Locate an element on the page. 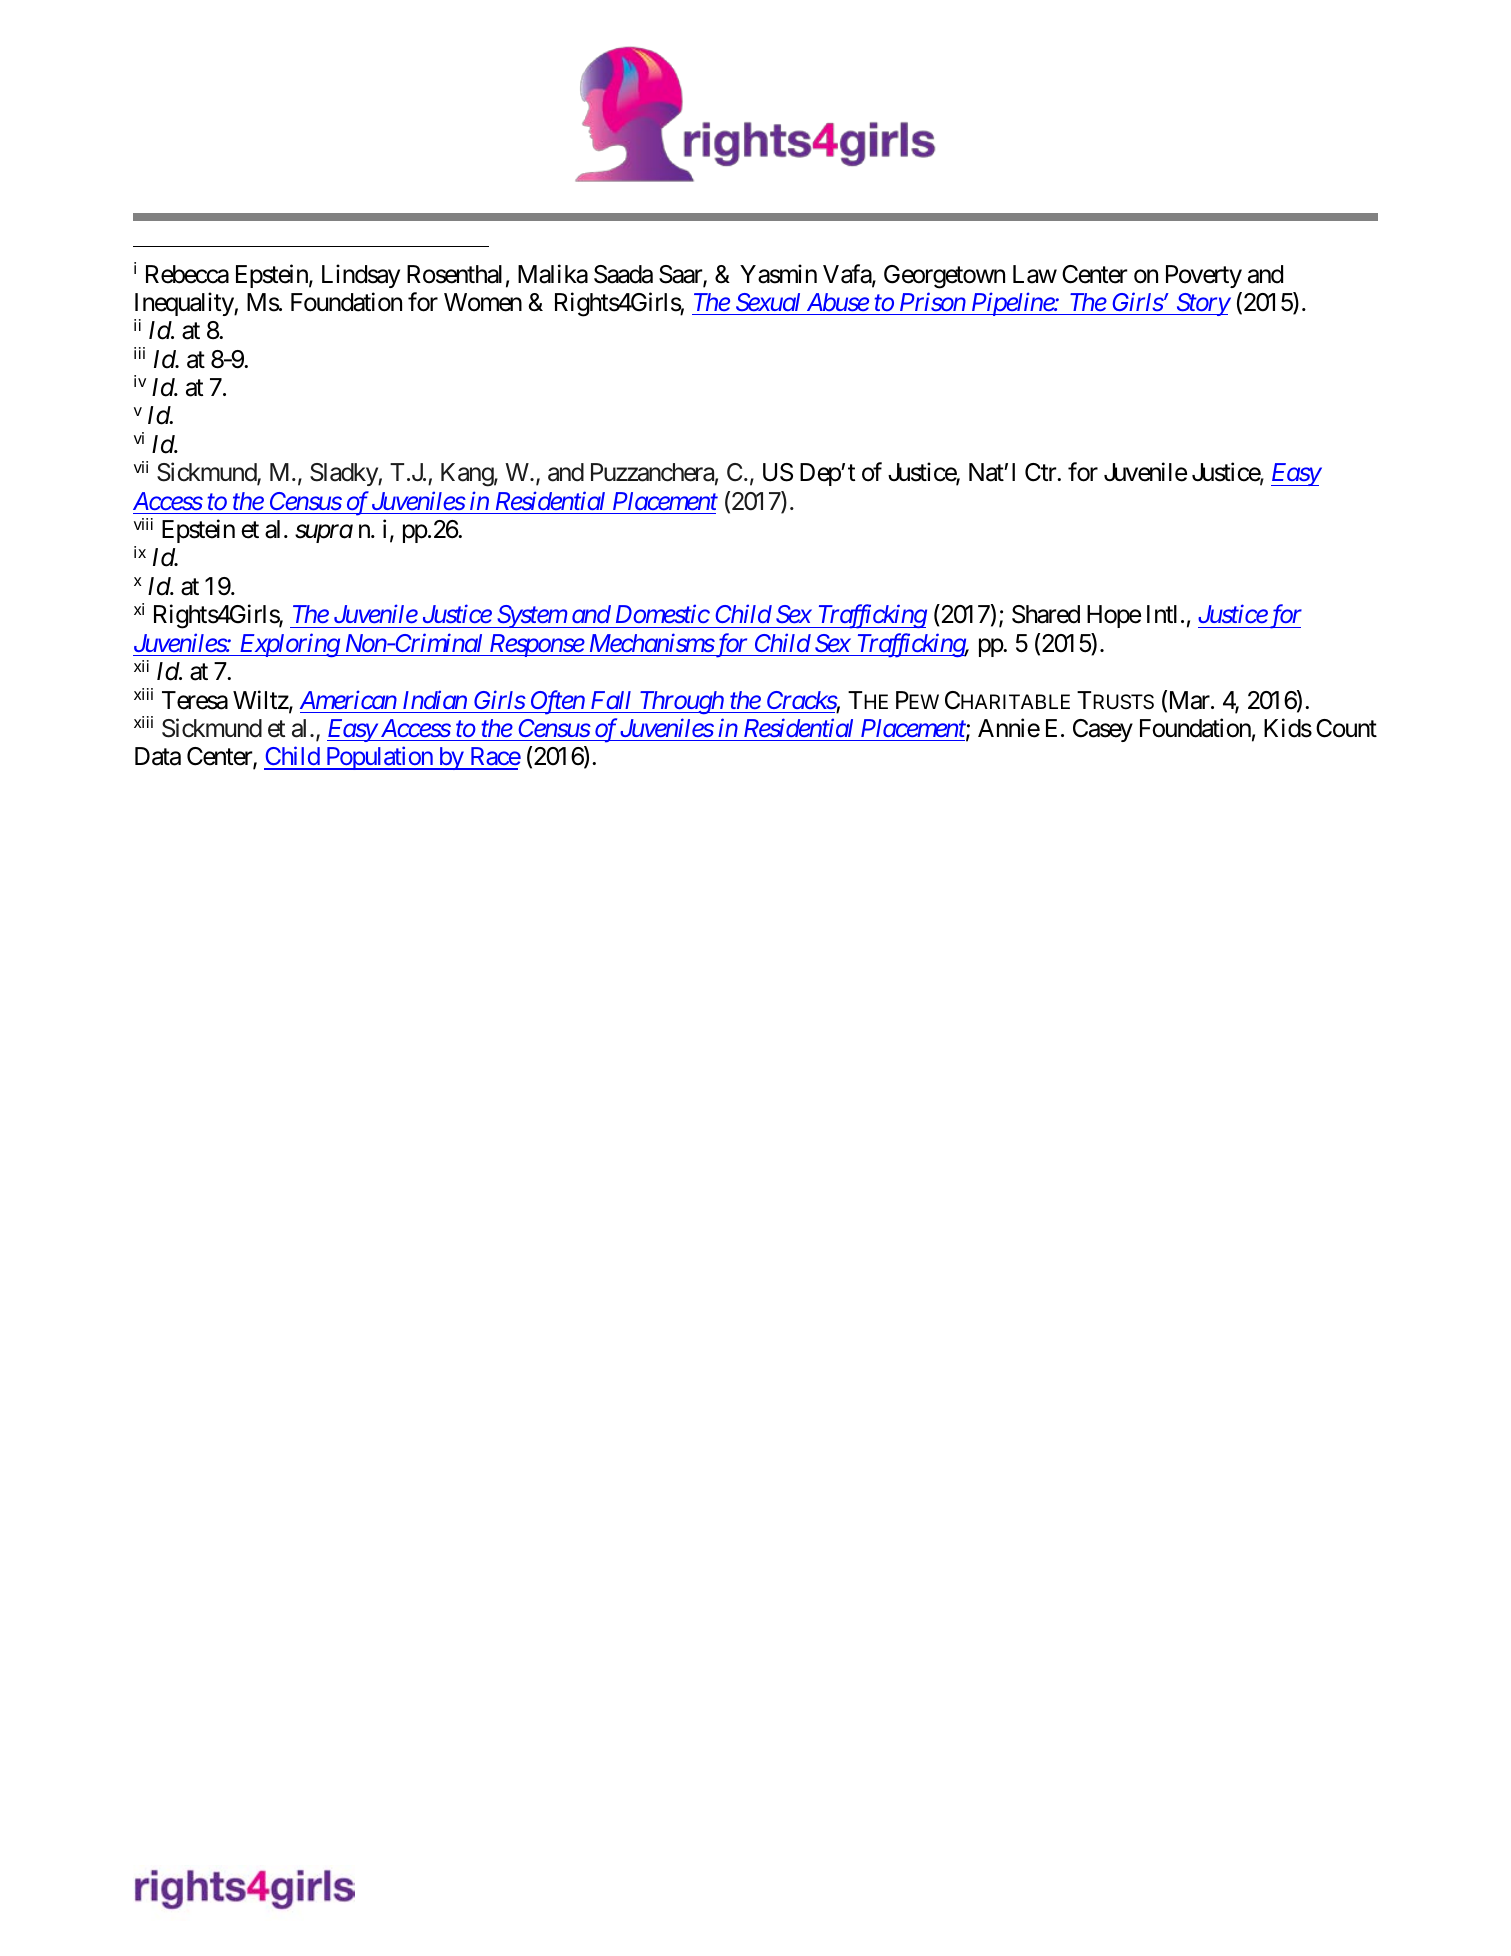 The width and height of the image is (1511, 1956). supra is located at coordinates (324, 534).
